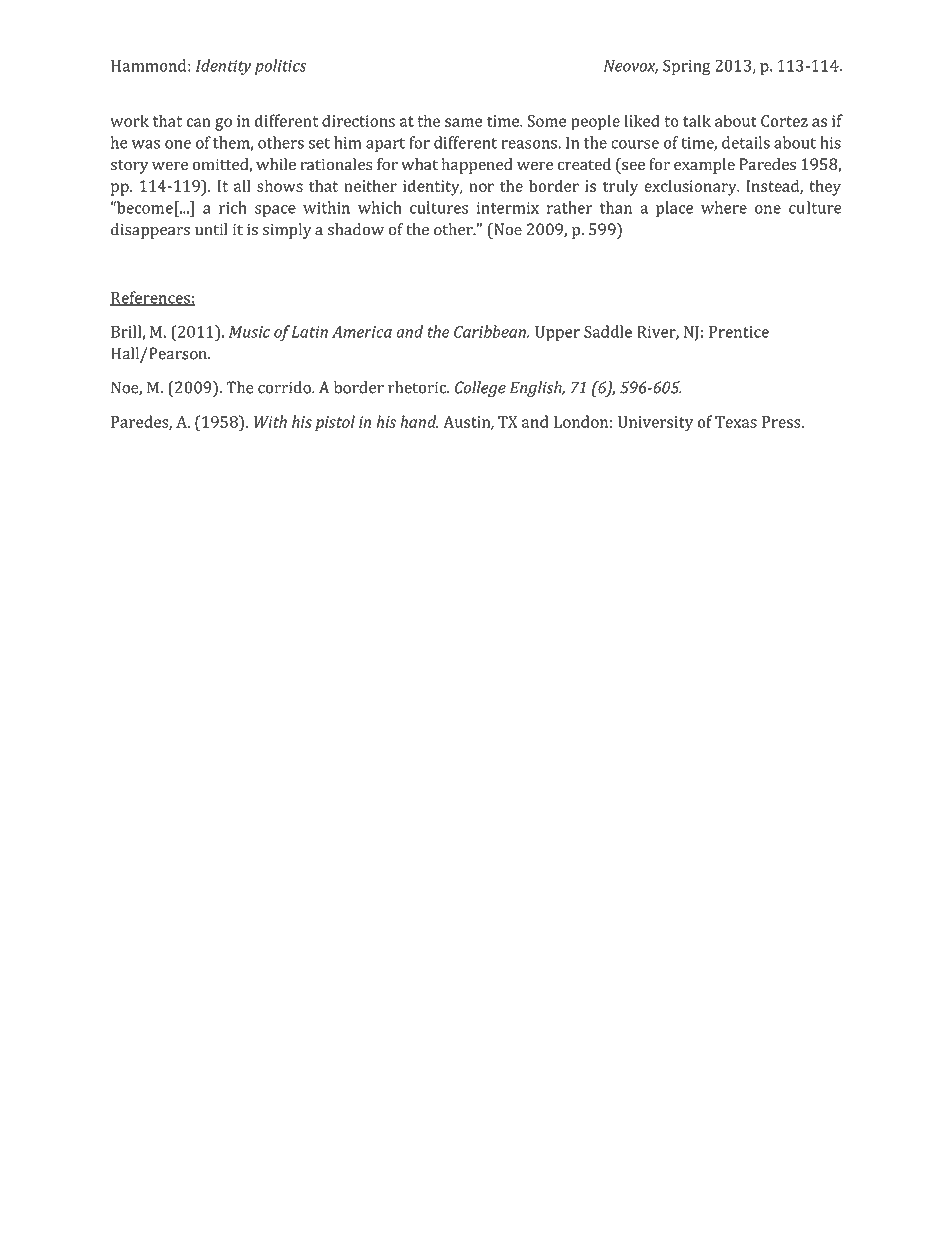 This document has width=952, height=1233. Describe the element at coordinates (281, 67) in the document. I see `politics` at that location.
